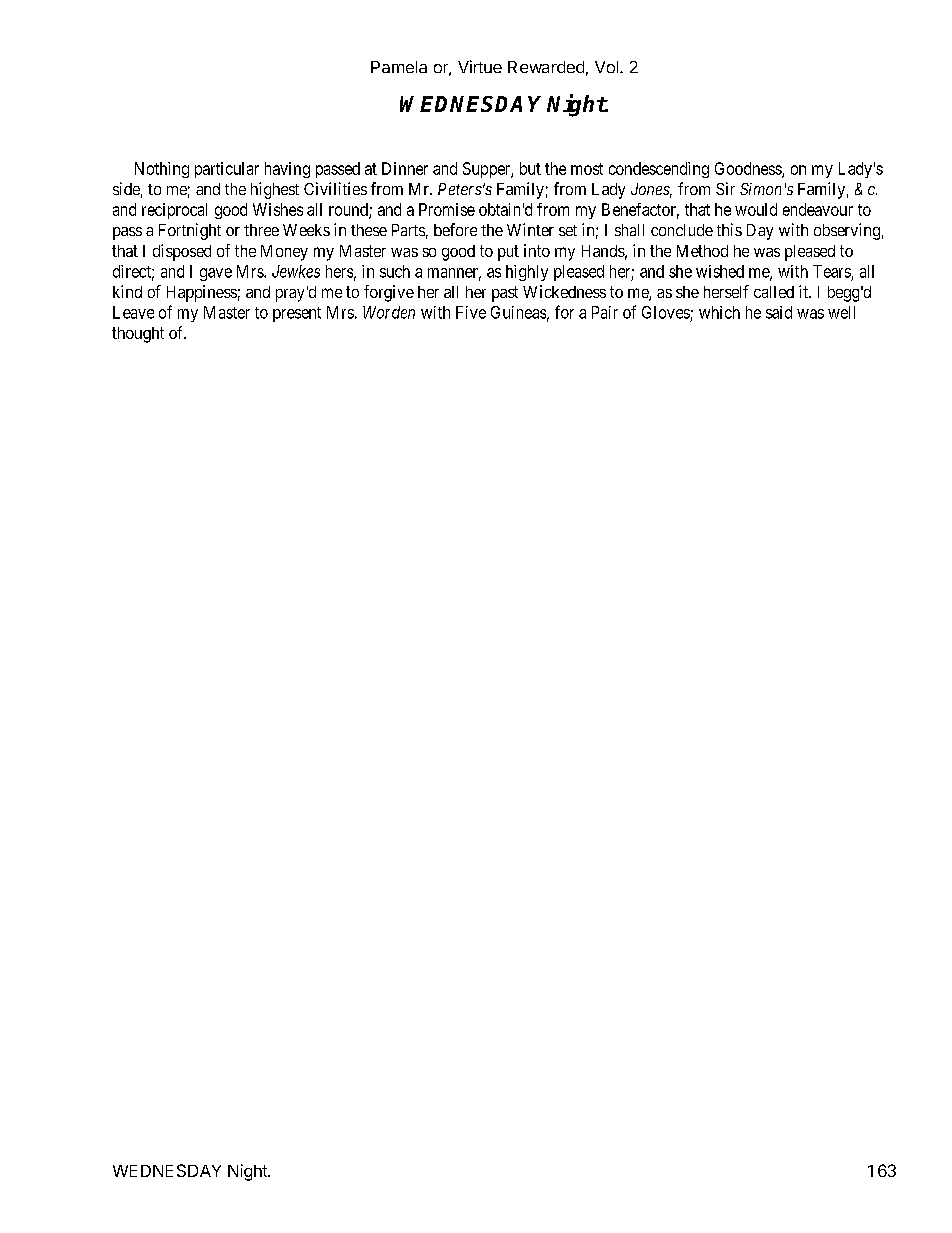 The height and width of the screenshot is (1233, 952). What do you see at coordinates (227, 170) in the screenshot?
I see `particular` at bounding box center [227, 170].
